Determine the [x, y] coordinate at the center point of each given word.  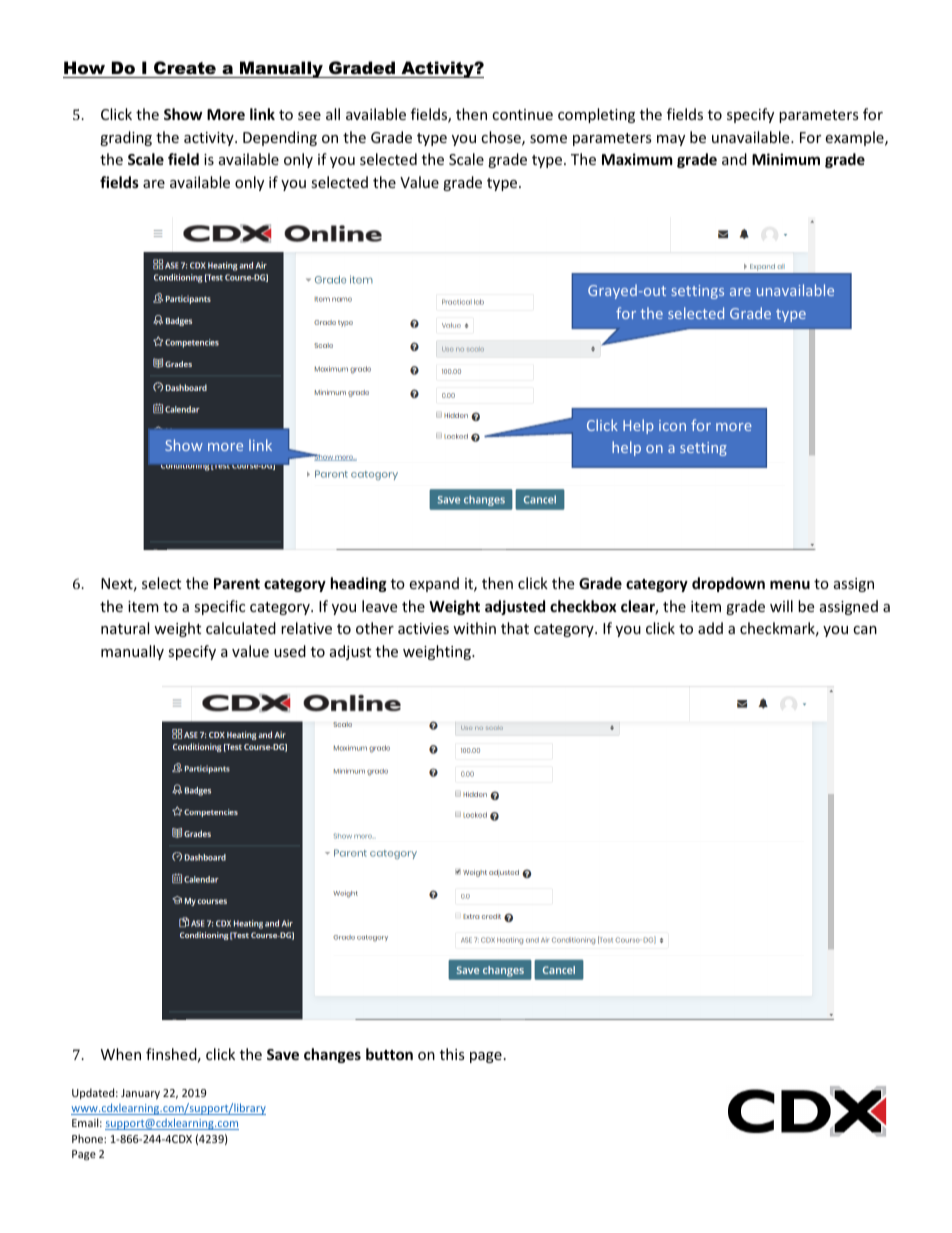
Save [283, 1054]
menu [790, 584]
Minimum [786, 159]
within [474, 628]
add [710, 628]
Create [185, 69]
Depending [280, 138]
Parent [237, 583]
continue [522, 114]
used [290, 651]
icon [672, 425]
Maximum [637, 159]
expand [434, 584]
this [452, 1054]
